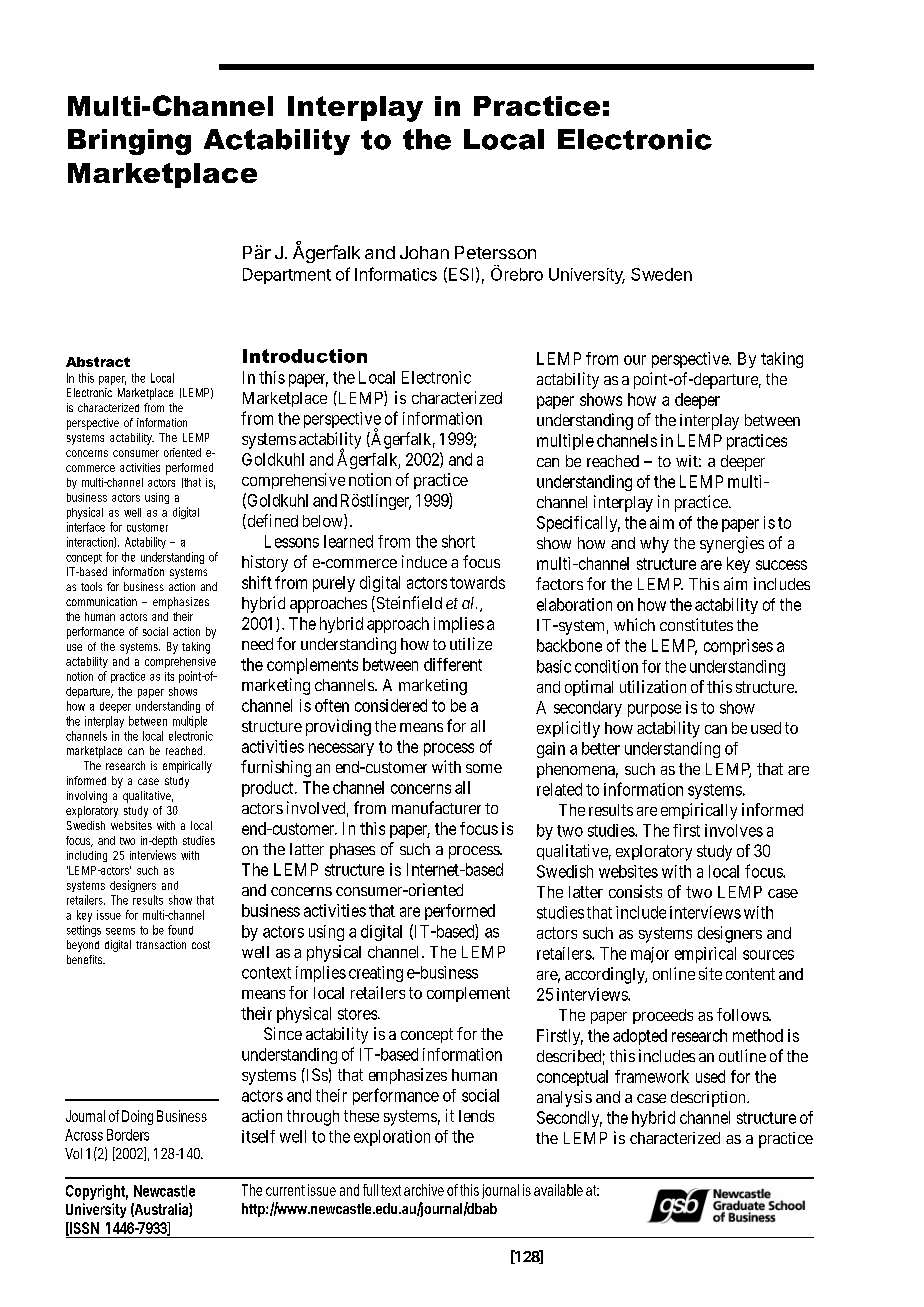 The image size is (924, 1307). I want to click on description, so click(709, 1099).
